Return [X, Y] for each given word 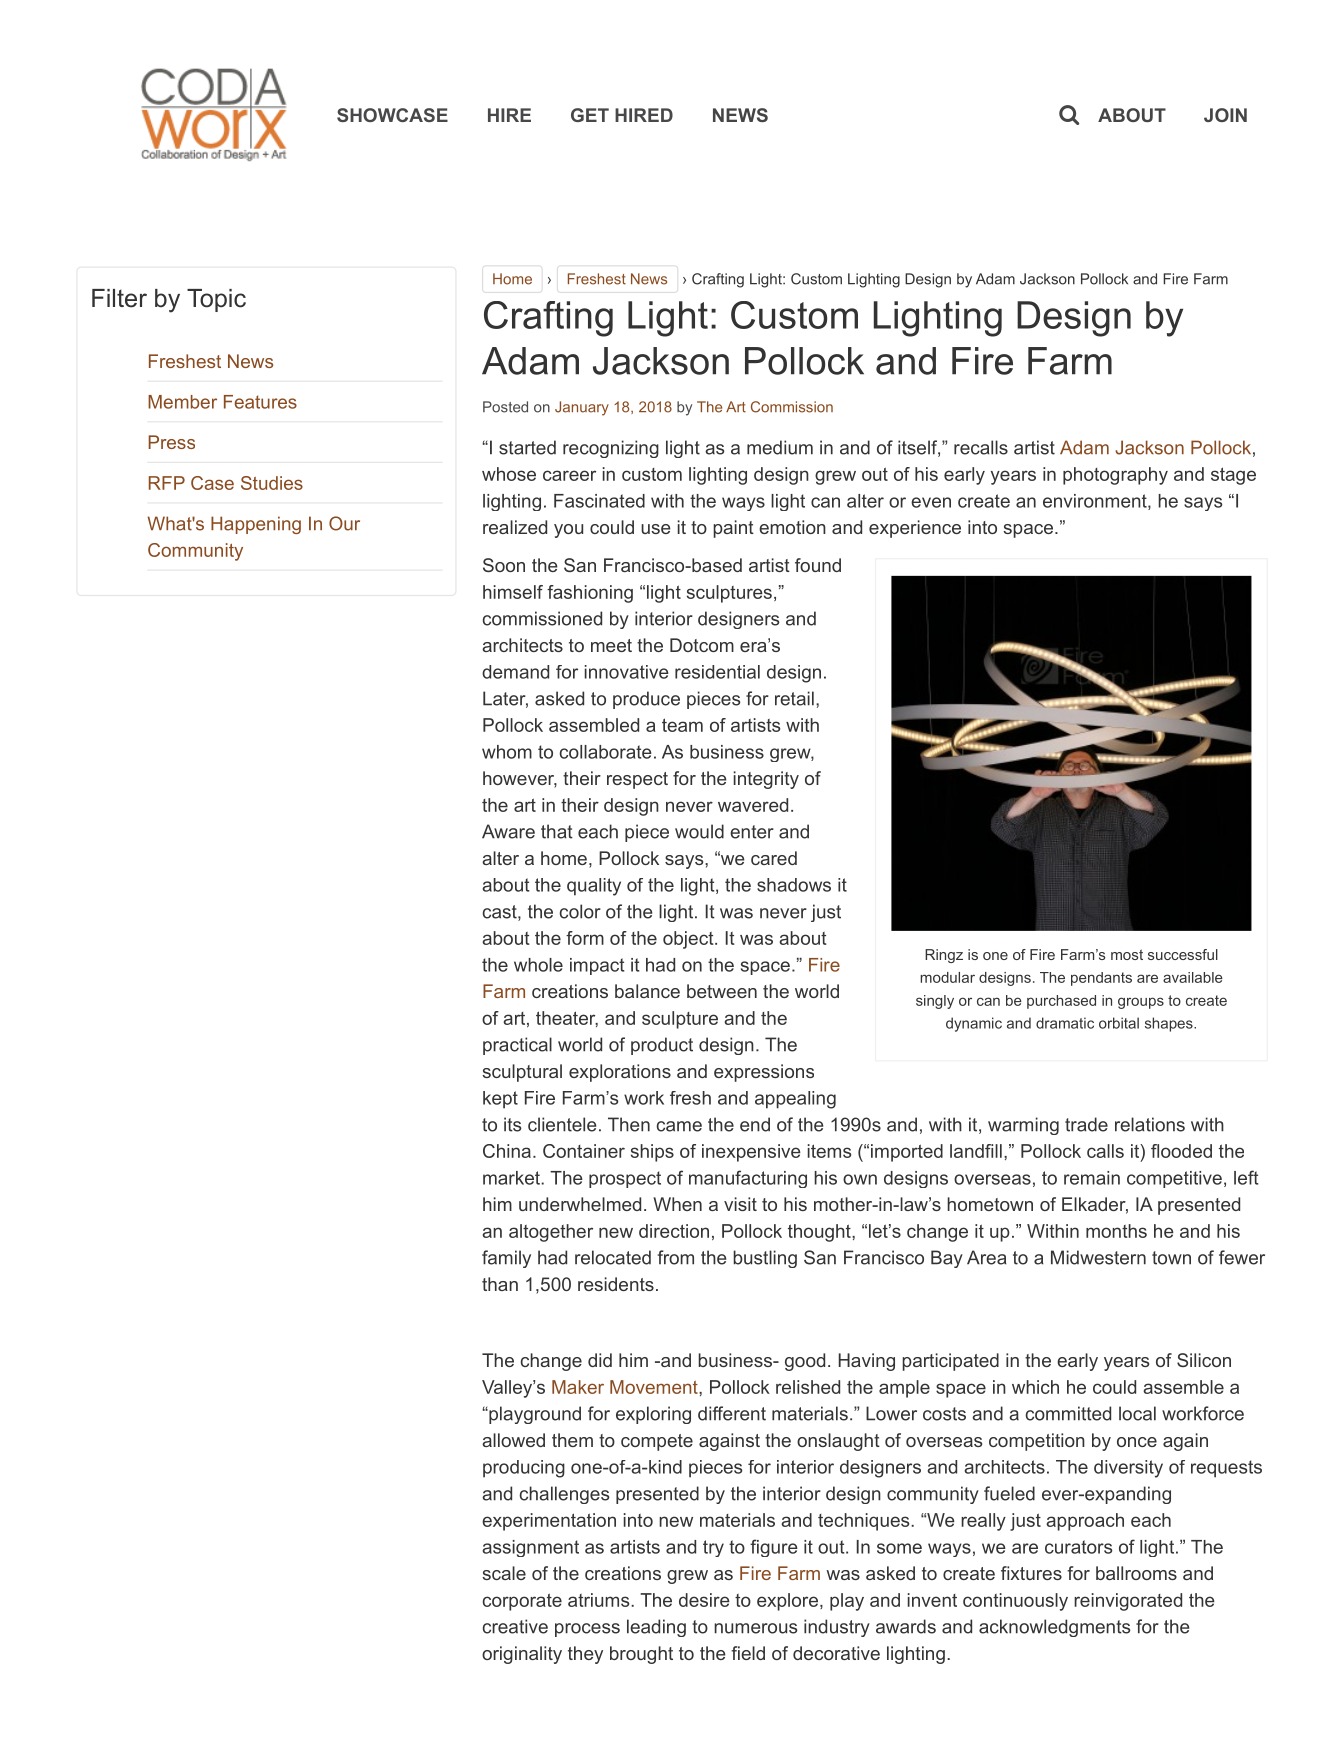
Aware [508, 831]
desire [704, 1600]
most [1127, 954]
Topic [216, 300]
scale [504, 1573]
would [699, 831]
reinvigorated [1128, 1602]
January [582, 408]
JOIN [1225, 115]
